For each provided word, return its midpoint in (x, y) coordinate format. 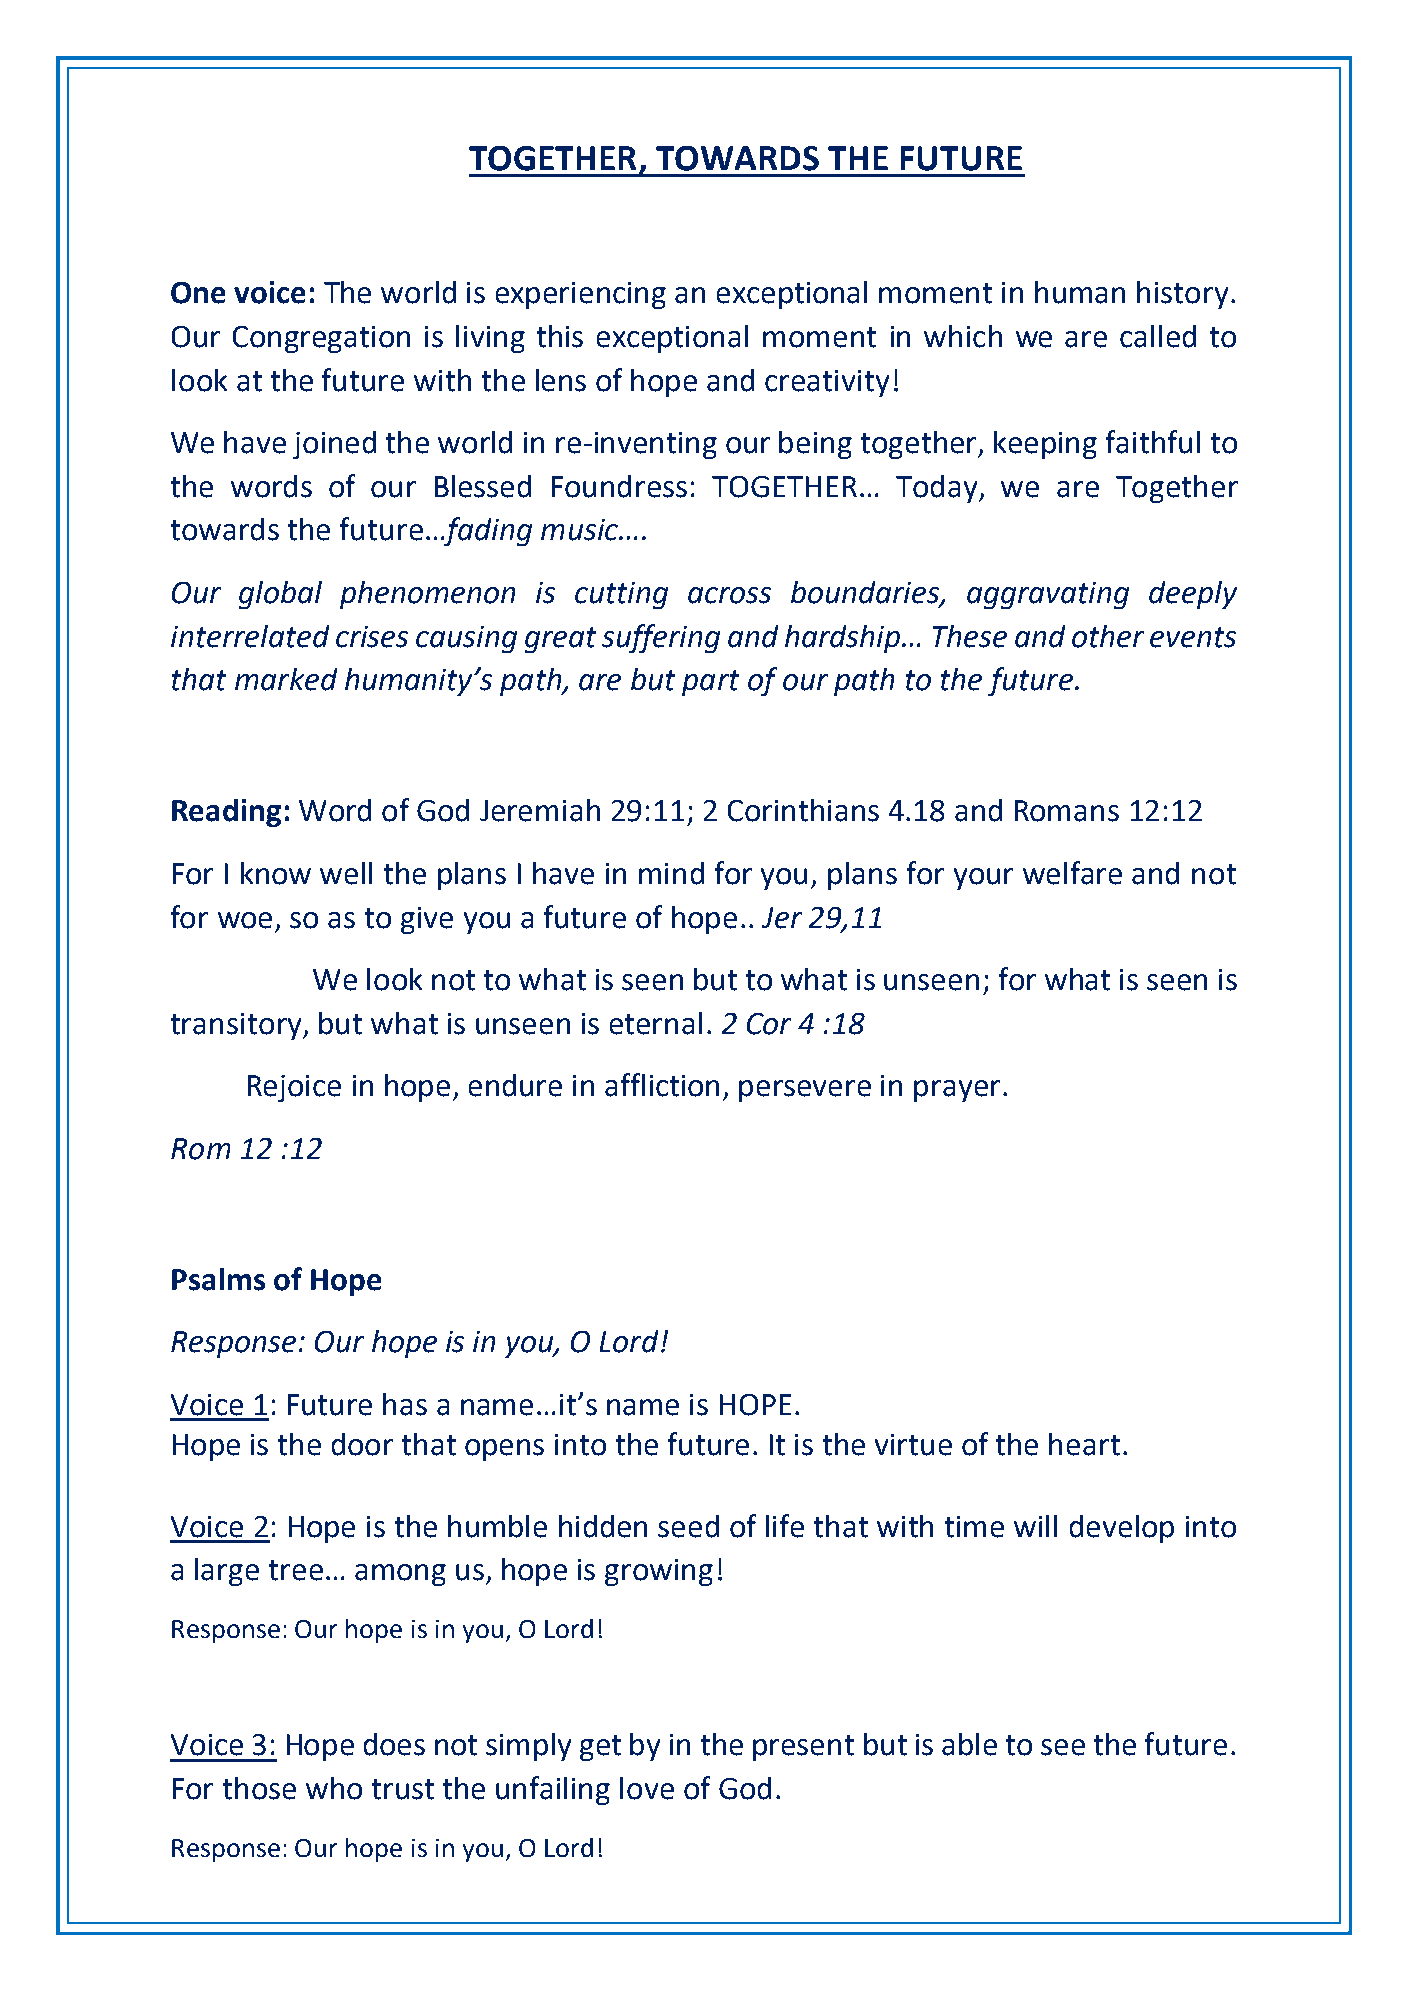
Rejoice (294, 1088)
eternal (656, 1023)
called (1158, 336)
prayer (957, 1091)
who (334, 1788)
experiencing (581, 295)
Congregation (321, 339)
